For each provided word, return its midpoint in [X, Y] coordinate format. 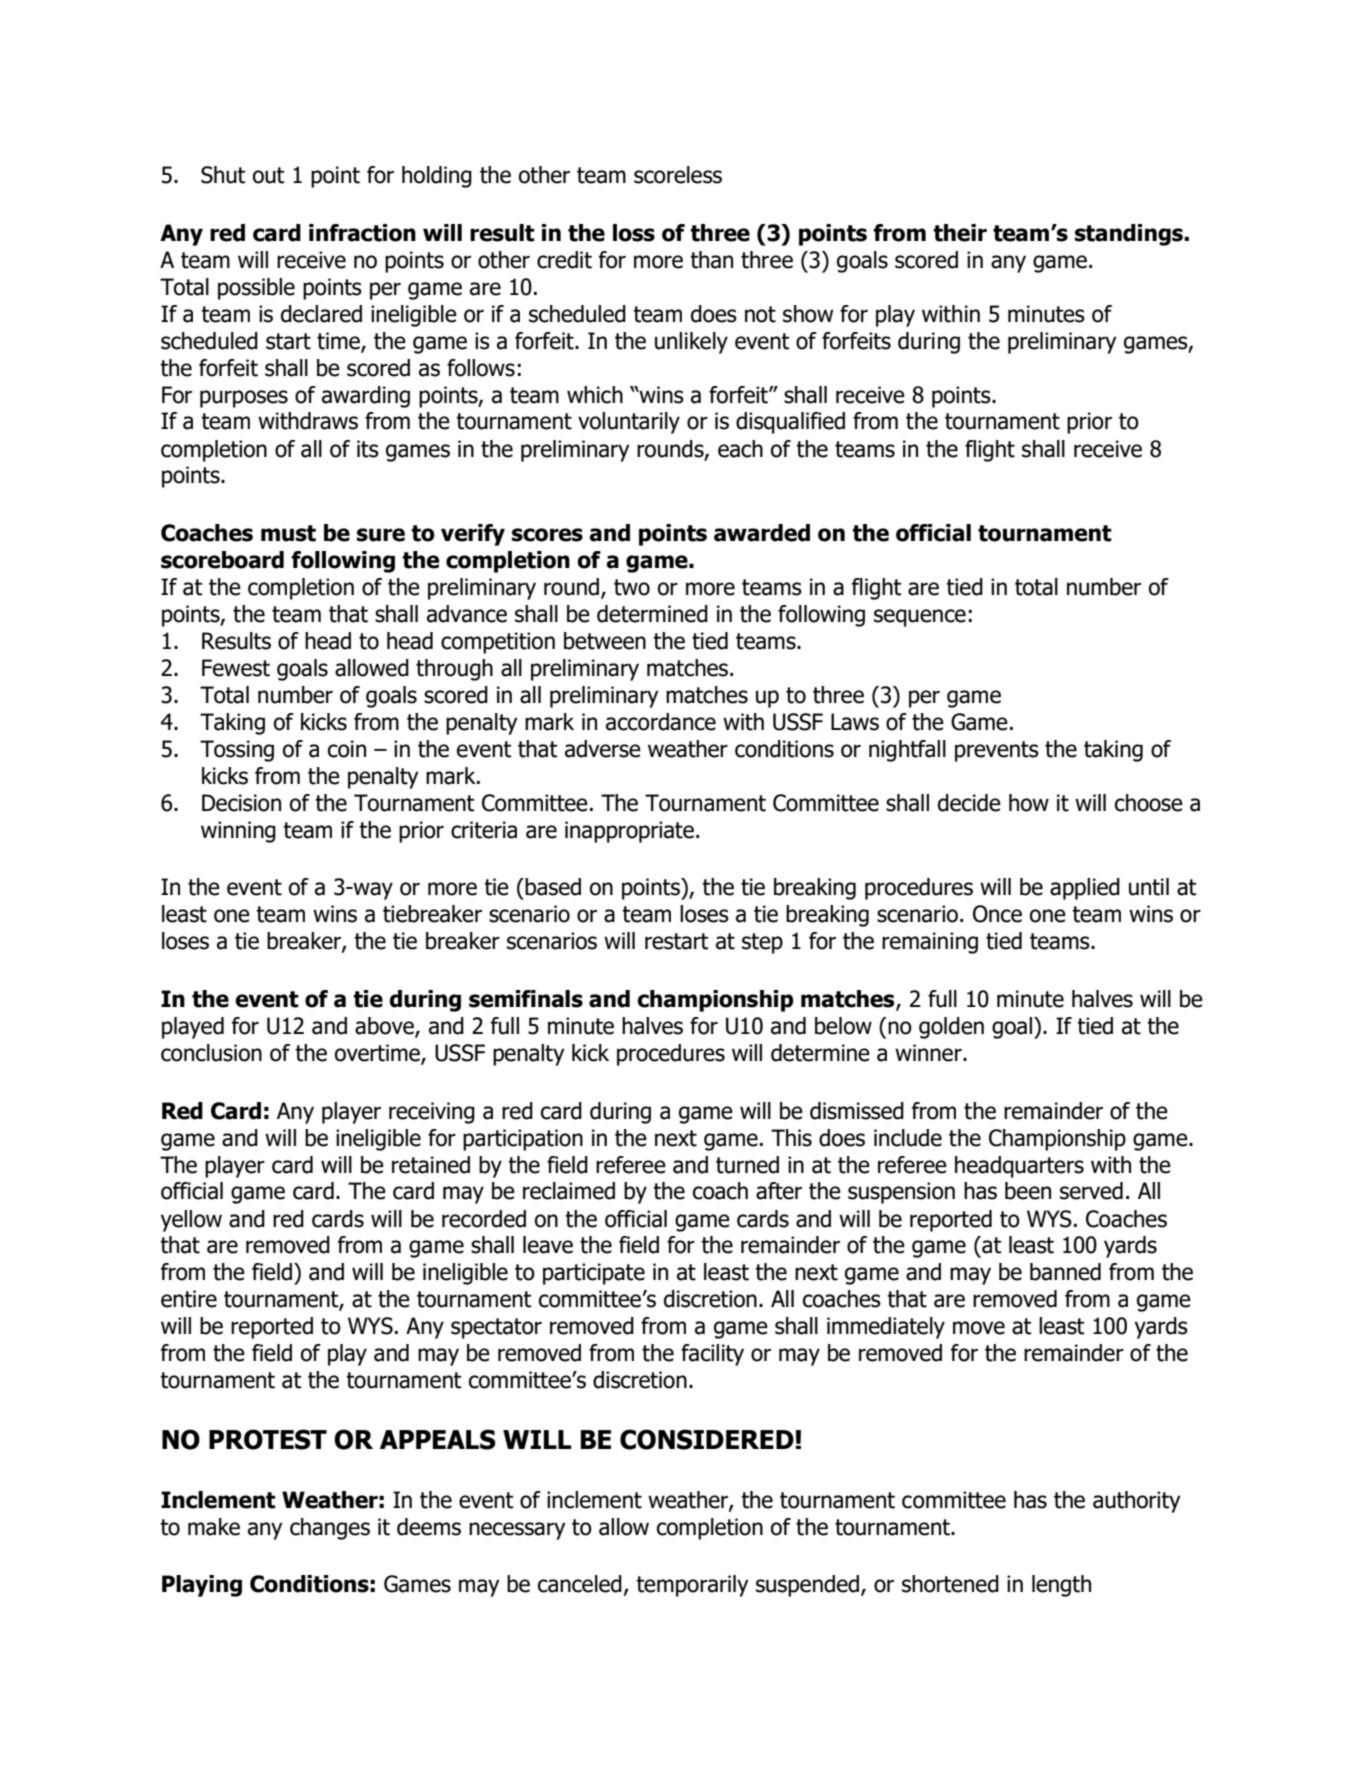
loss [634, 233]
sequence [920, 618]
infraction [362, 233]
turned [747, 1165]
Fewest [236, 668]
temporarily [692, 1586]
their [960, 233]
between [605, 641]
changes [330, 1529]
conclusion [211, 1053]
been [1028, 1191]
